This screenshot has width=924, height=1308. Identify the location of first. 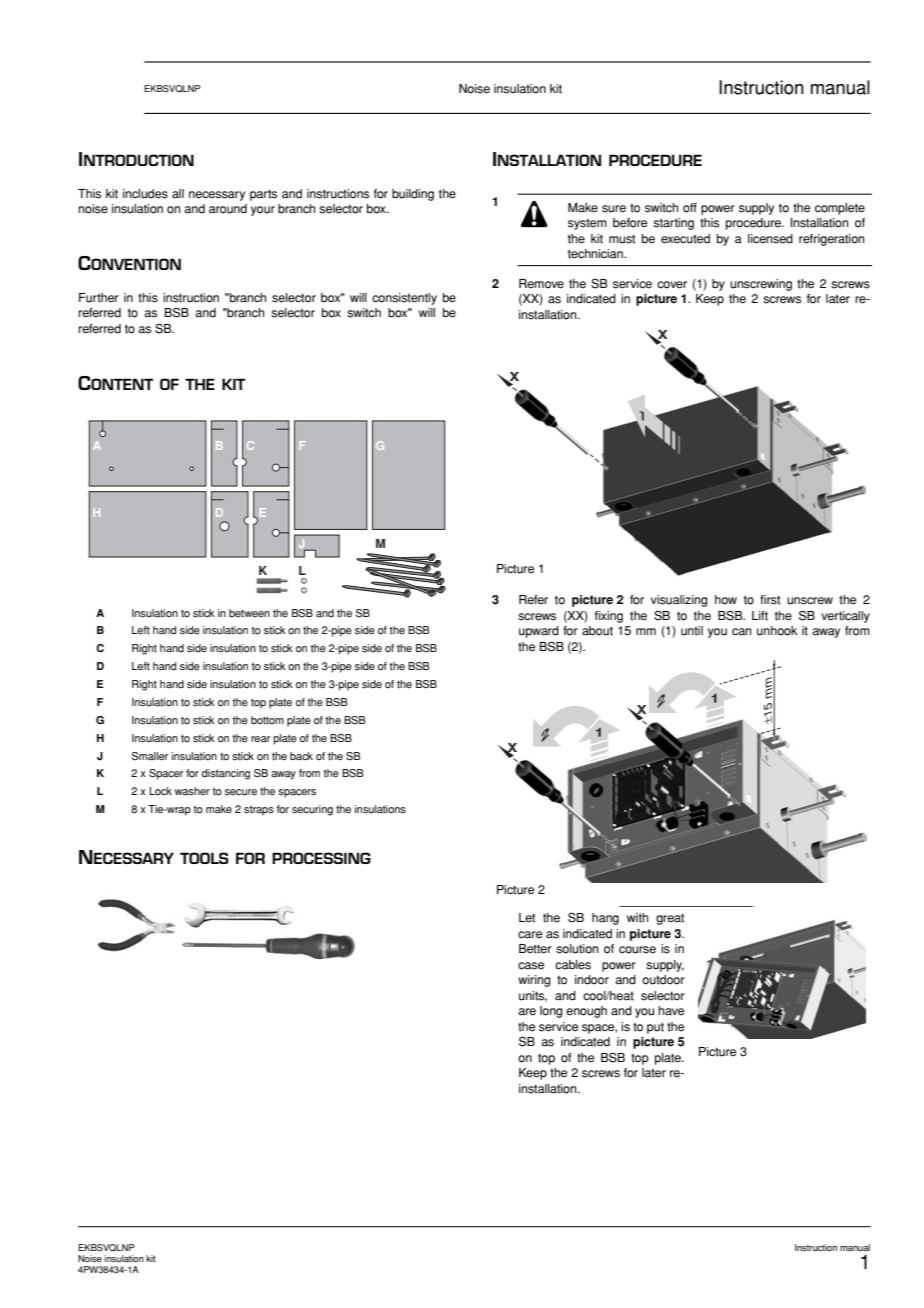
(770, 600).
